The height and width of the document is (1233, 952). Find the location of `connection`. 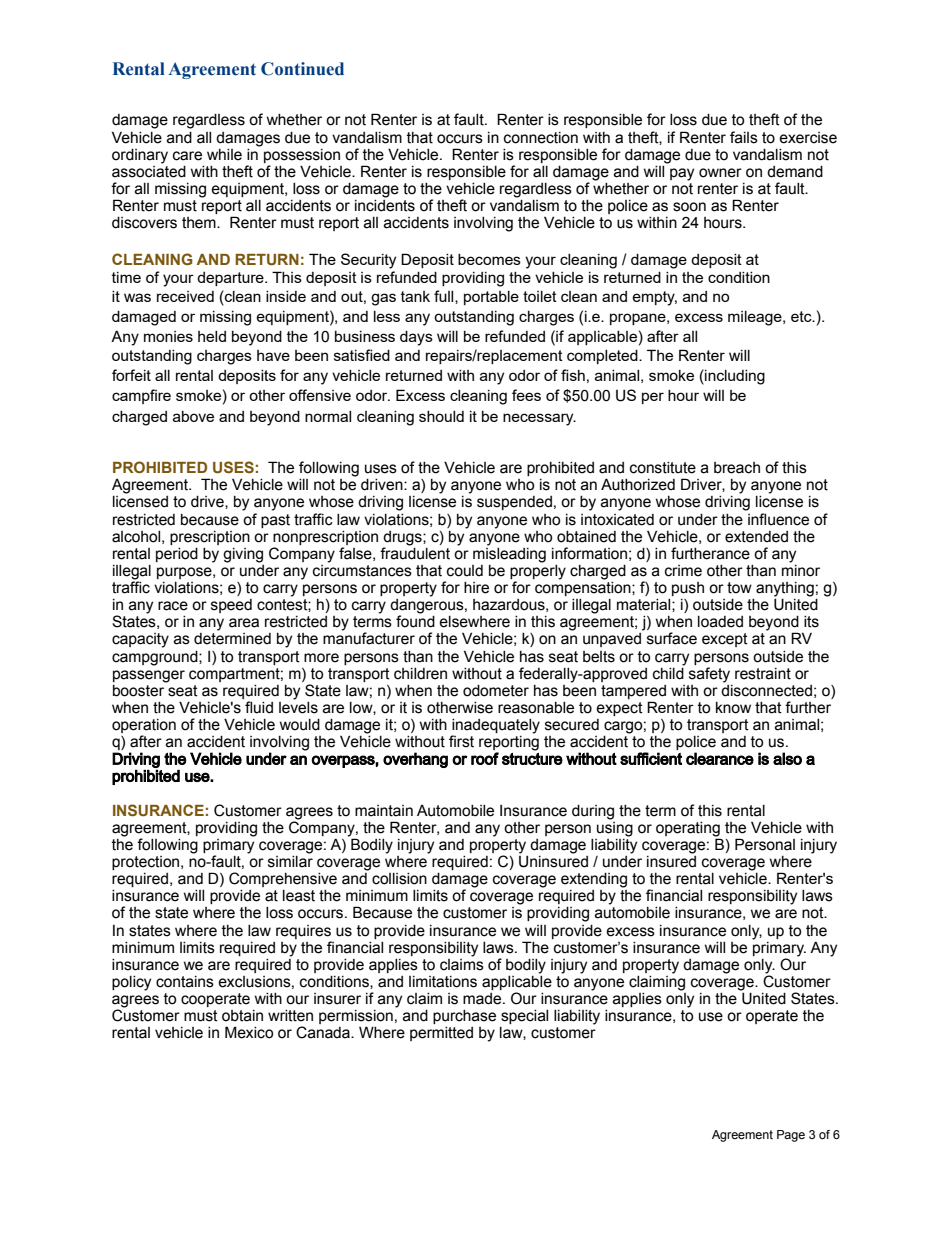

connection is located at coordinates (541, 138).
